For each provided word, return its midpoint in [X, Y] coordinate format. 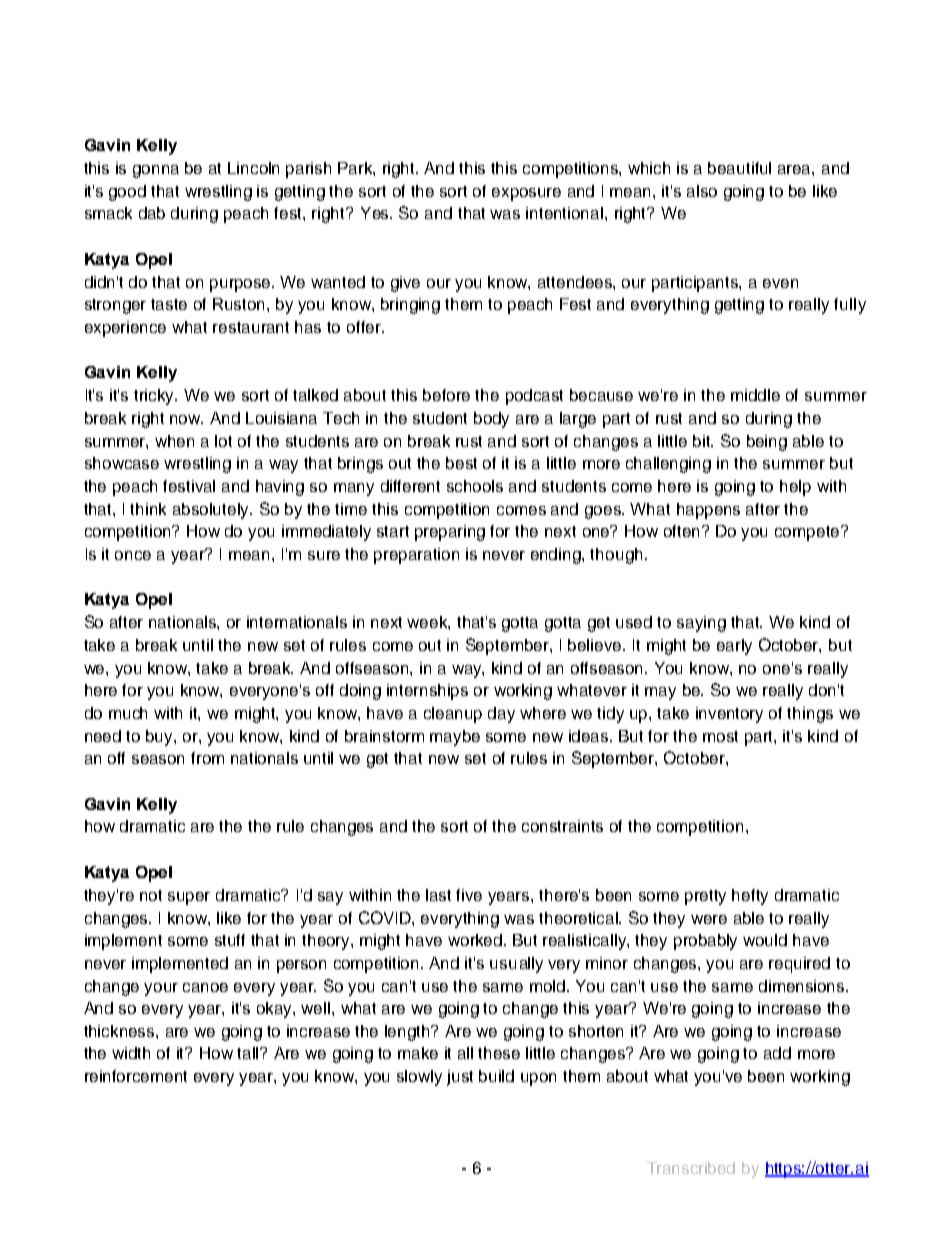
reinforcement [136, 1076]
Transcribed [691, 1168]
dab [152, 213]
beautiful [739, 168]
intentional [566, 213]
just [460, 1078]
